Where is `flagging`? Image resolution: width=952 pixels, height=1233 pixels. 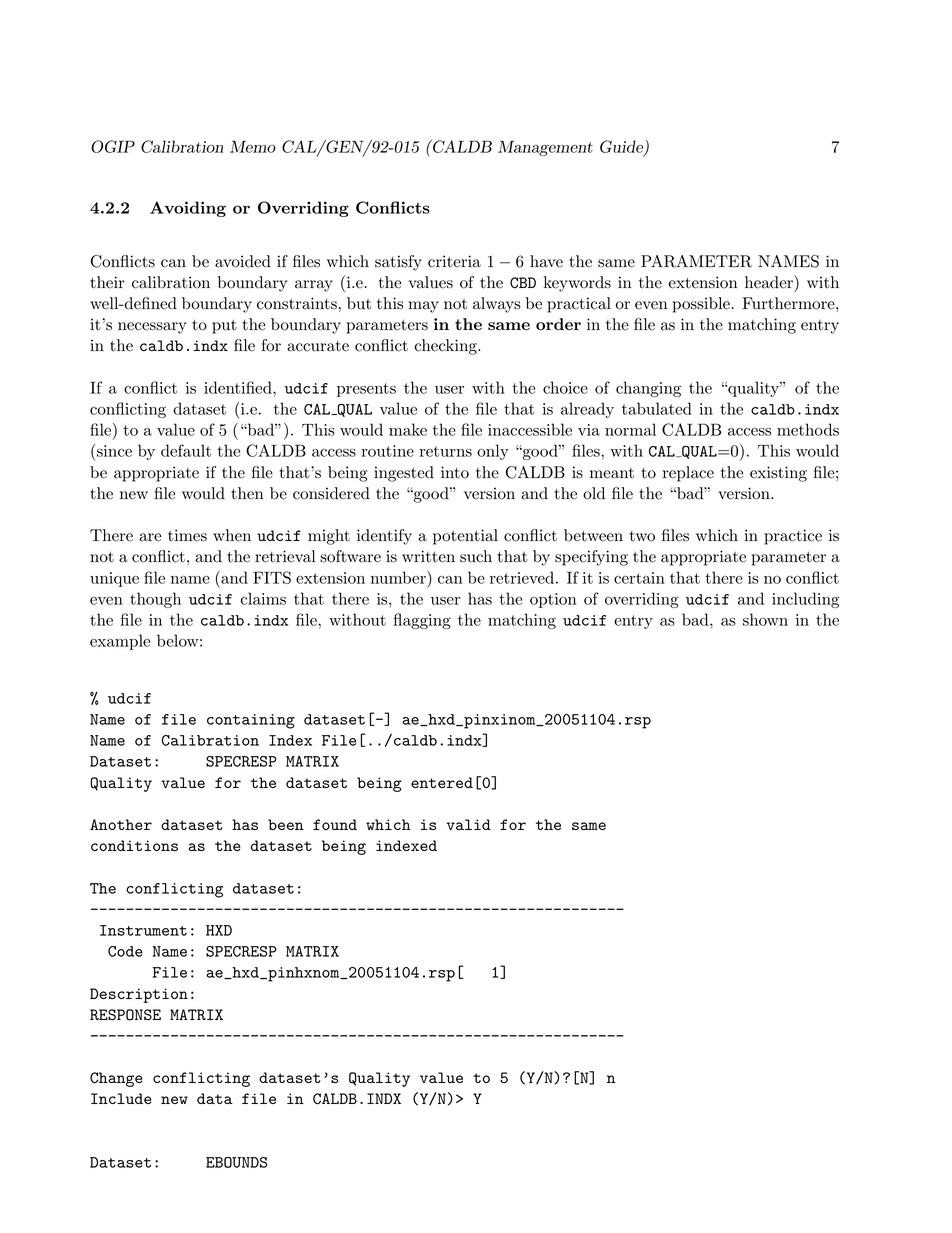
flagging is located at coordinates (422, 621).
